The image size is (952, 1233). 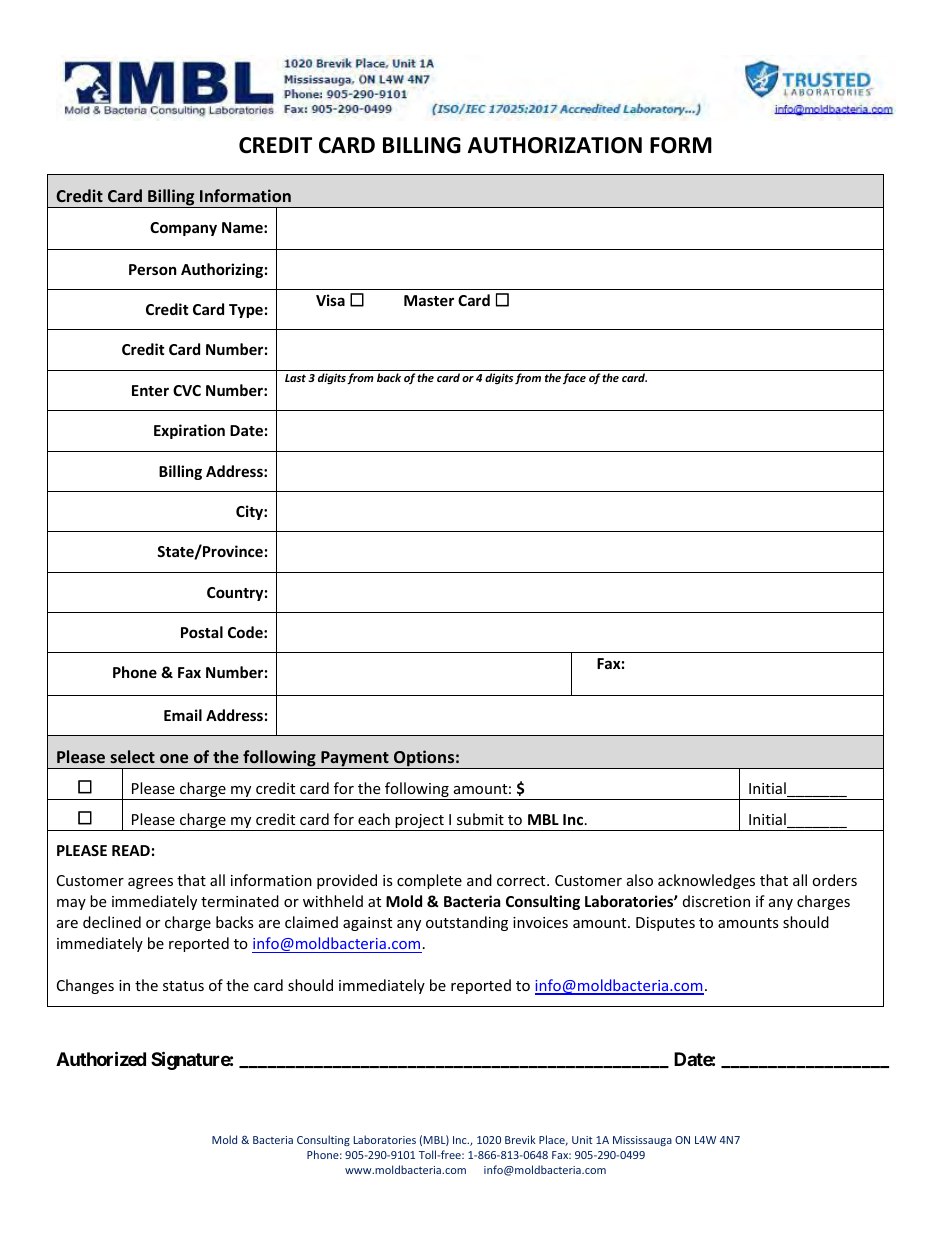 What do you see at coordinates (183, 229) in the image?
I see `Company` at bounding box center [183, 229].
